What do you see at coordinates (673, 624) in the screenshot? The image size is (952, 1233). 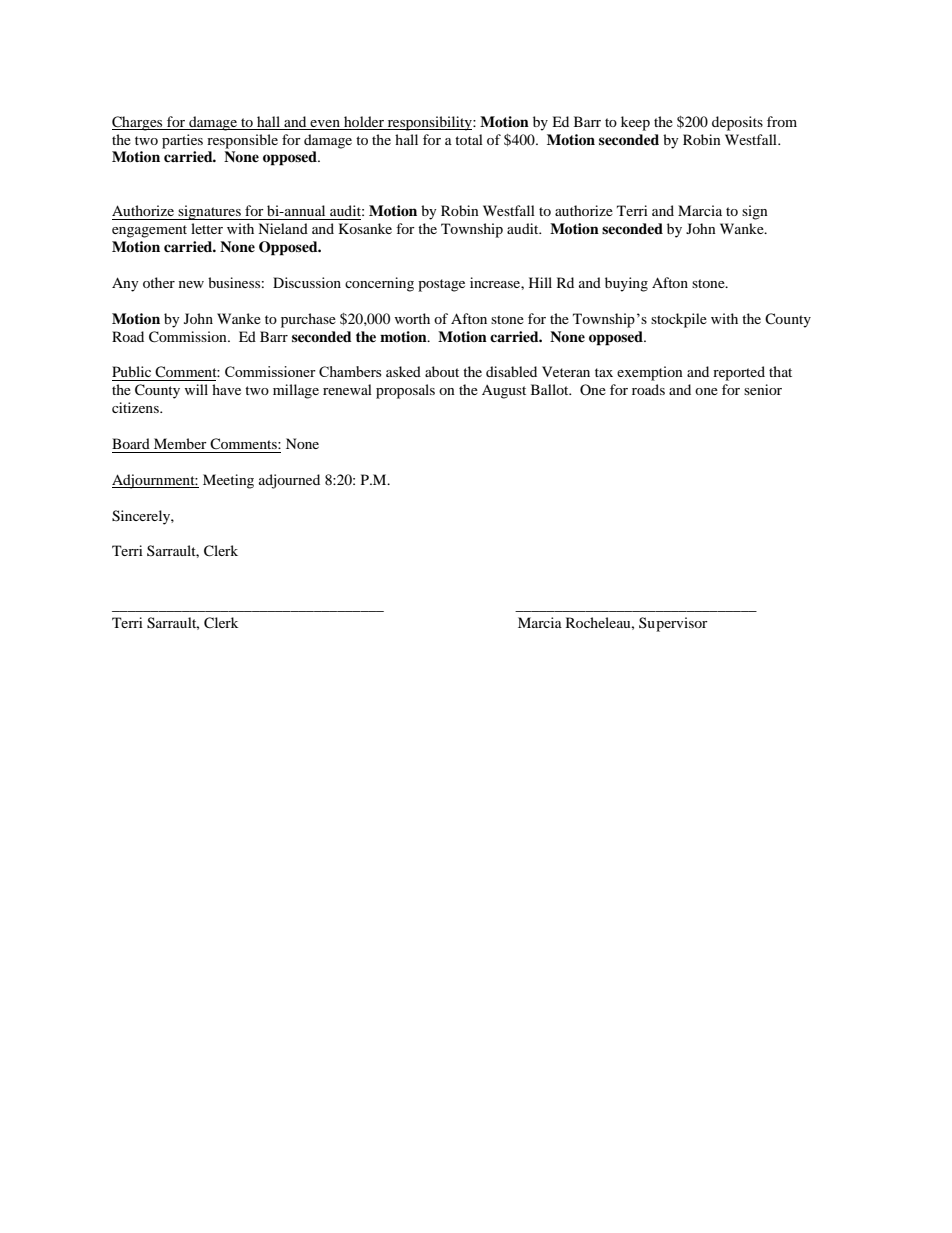 I see `Supervisor` at bounding box center [673, 624].
